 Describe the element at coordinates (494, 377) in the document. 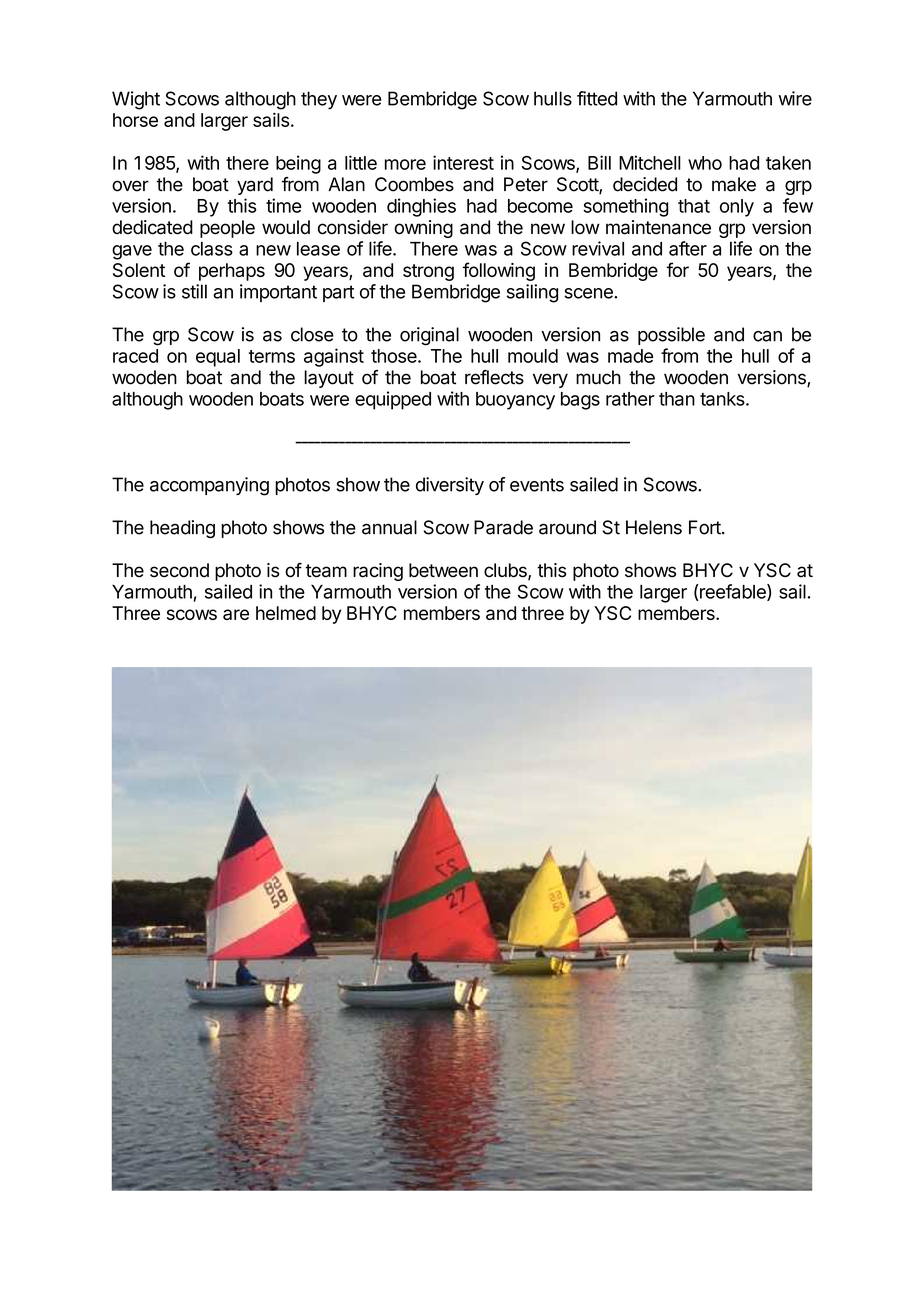

I see `reflects` at that location.
